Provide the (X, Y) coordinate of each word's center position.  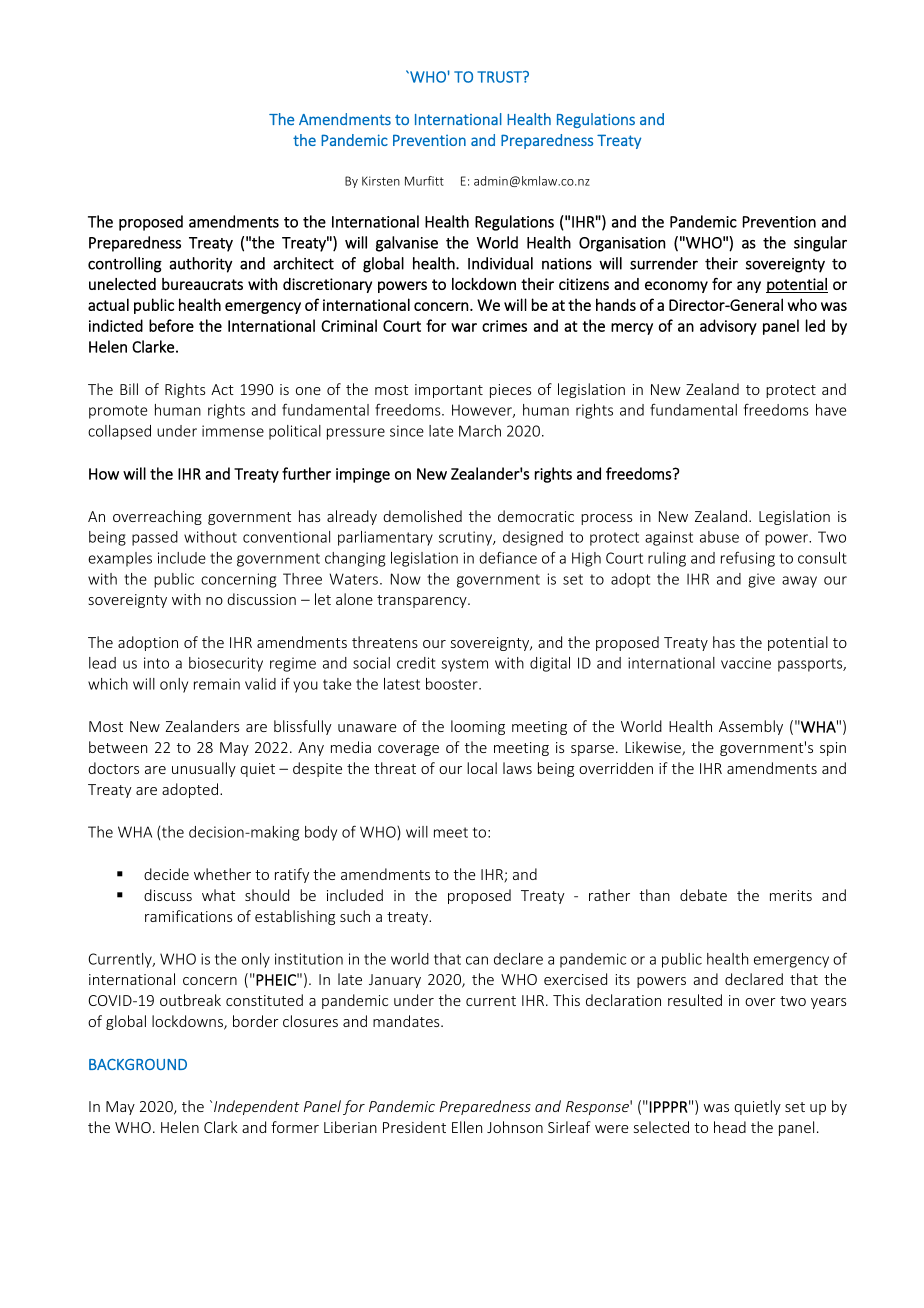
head (730, 1127)
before (171, 325)
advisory (728, 327)
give (761, 580)
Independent (256, 1107)
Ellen (467, 1127)
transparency (423, 601)
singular (820, 244)
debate (703, 895)
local (482, 768)
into (156, 663)
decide (166, 874)
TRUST (500, 77)
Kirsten (381, 181)
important (449, 391)
